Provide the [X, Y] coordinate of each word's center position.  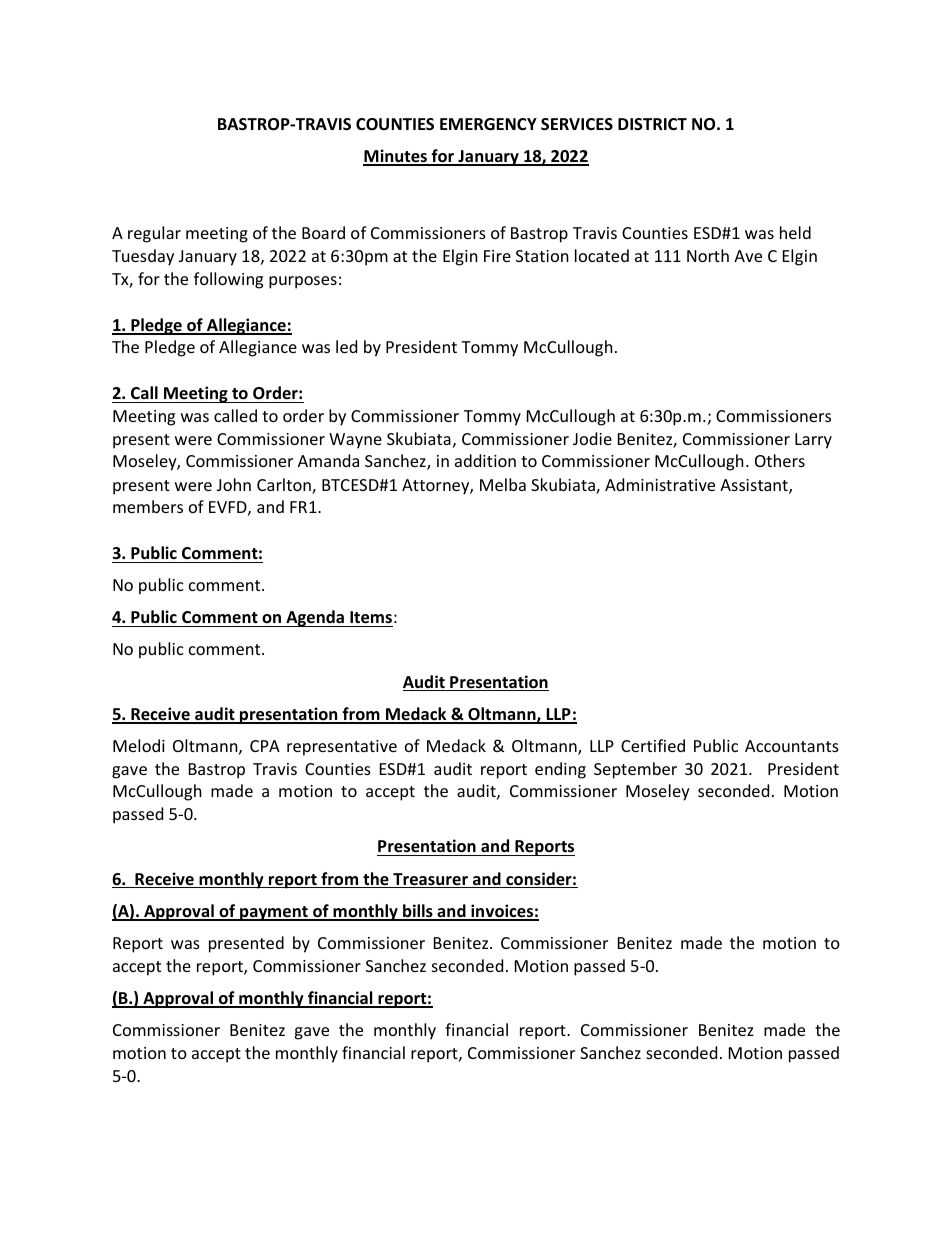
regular [154, 234]
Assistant [755, 486]
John [234, 484]
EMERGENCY [488, 124]
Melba [503, 484]
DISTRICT [652, 124]
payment [274, 913]
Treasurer [430, 880]
